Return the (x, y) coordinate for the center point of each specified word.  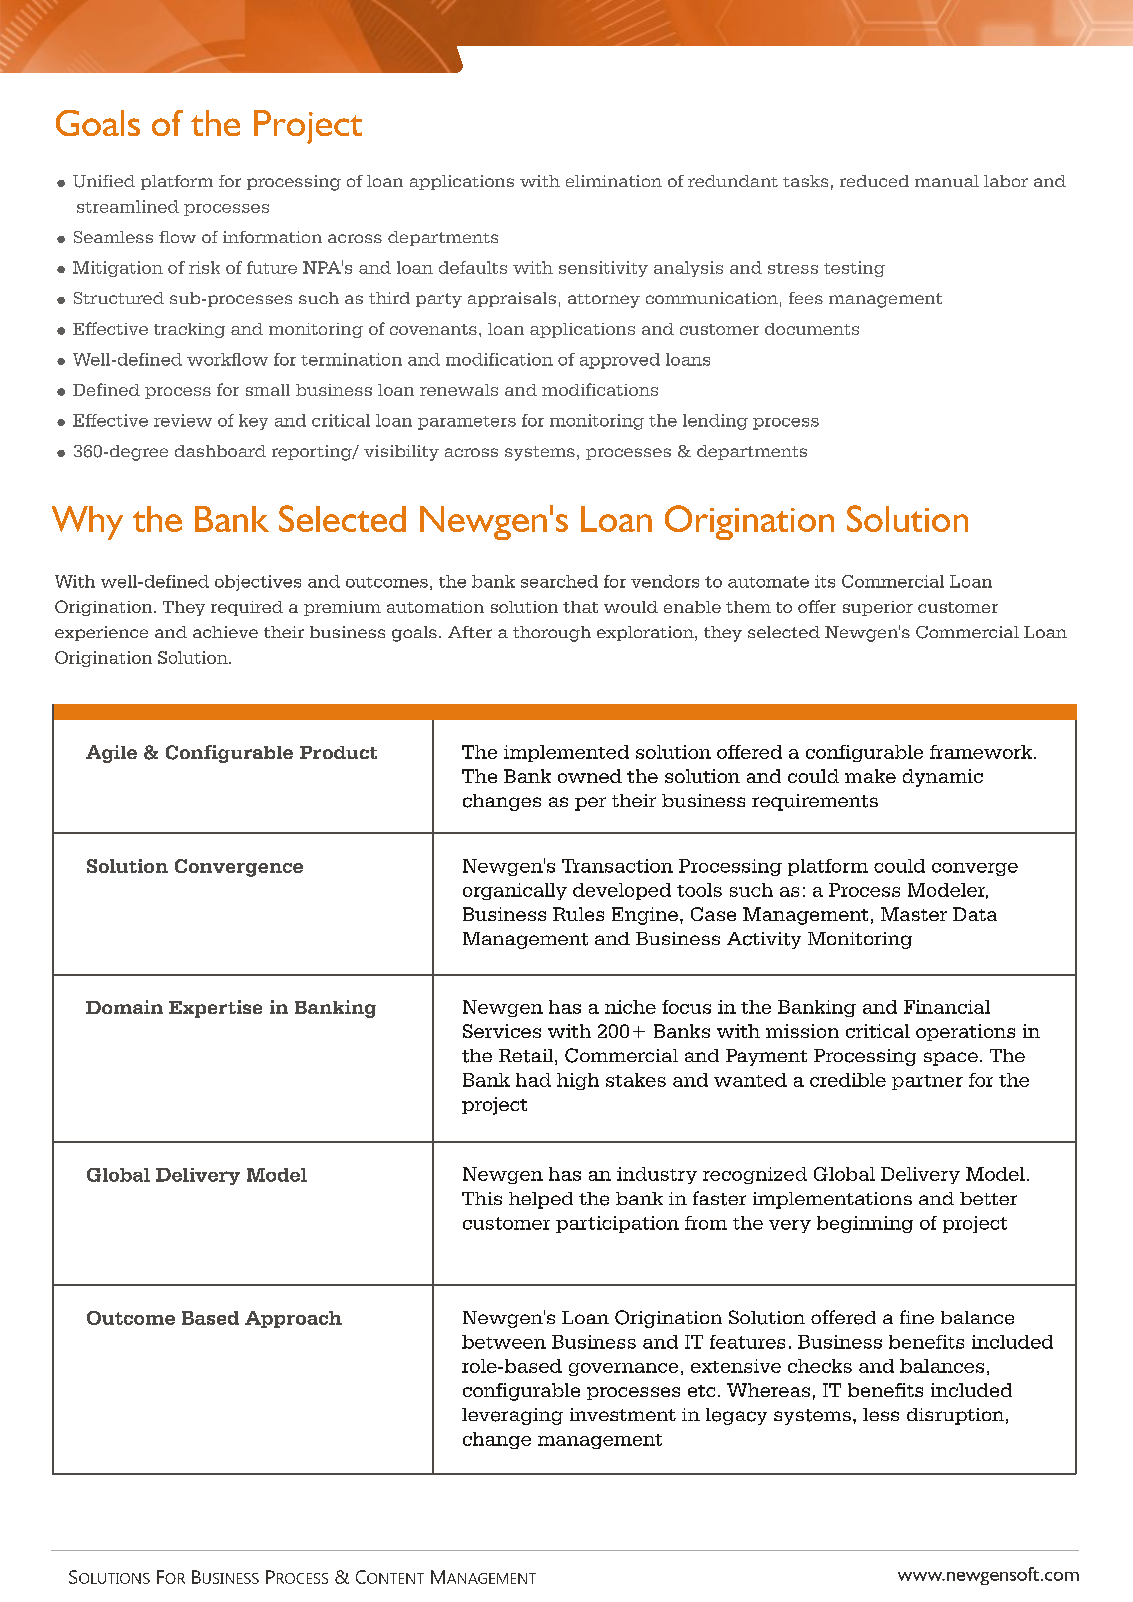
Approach (293, 1319)
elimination (614, 181)
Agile (111, 754)
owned (590, 776)
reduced (874, 181)
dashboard (220, 451)
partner (927, 1082)
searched (559, 581)
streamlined (128, 206)
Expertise (215, 1009)
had (533, 1080)
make (870, 776)
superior (878, 608)
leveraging (512, 1416)
